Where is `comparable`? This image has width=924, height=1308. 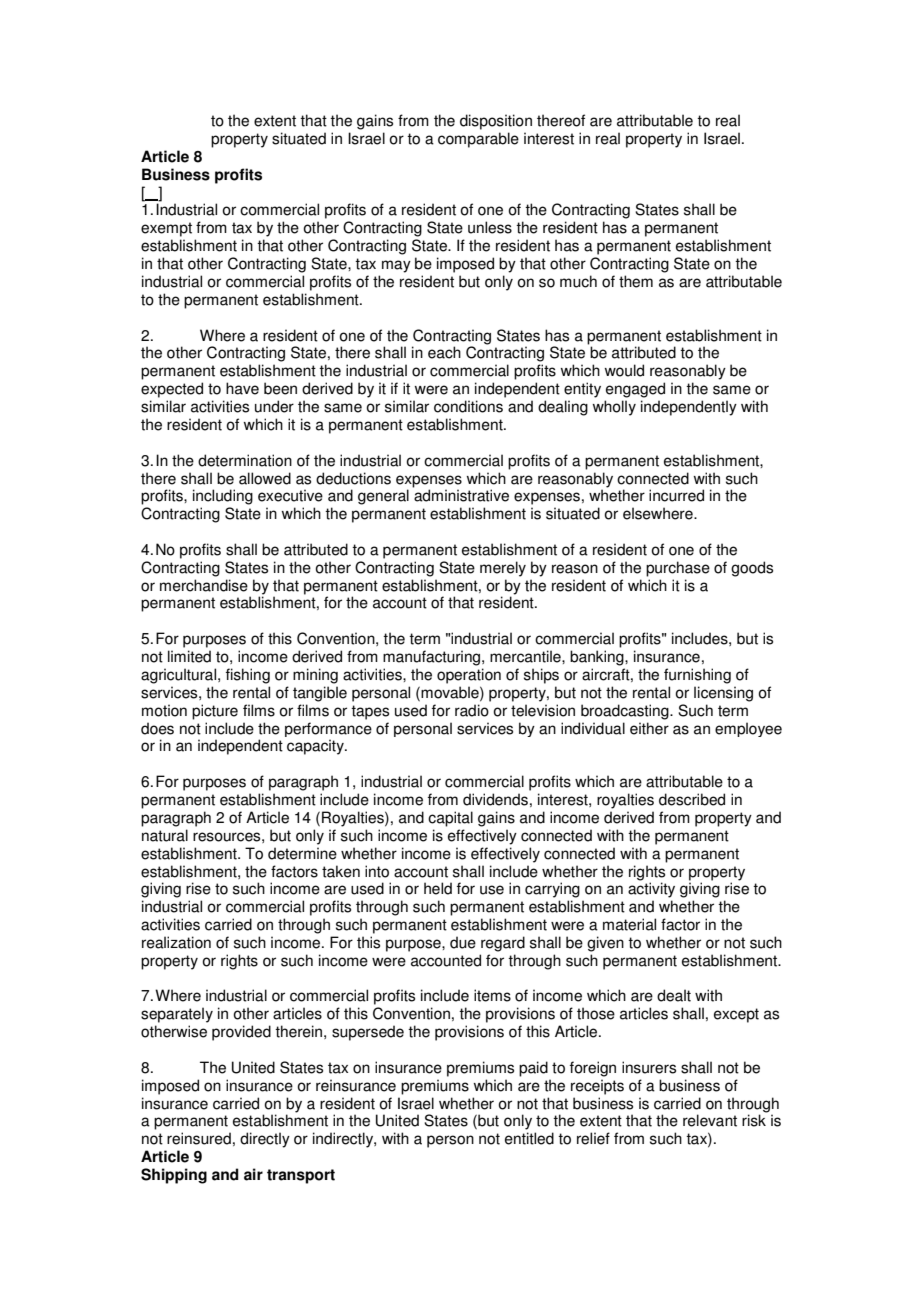
comparable is located at coordinates (478, 140).
